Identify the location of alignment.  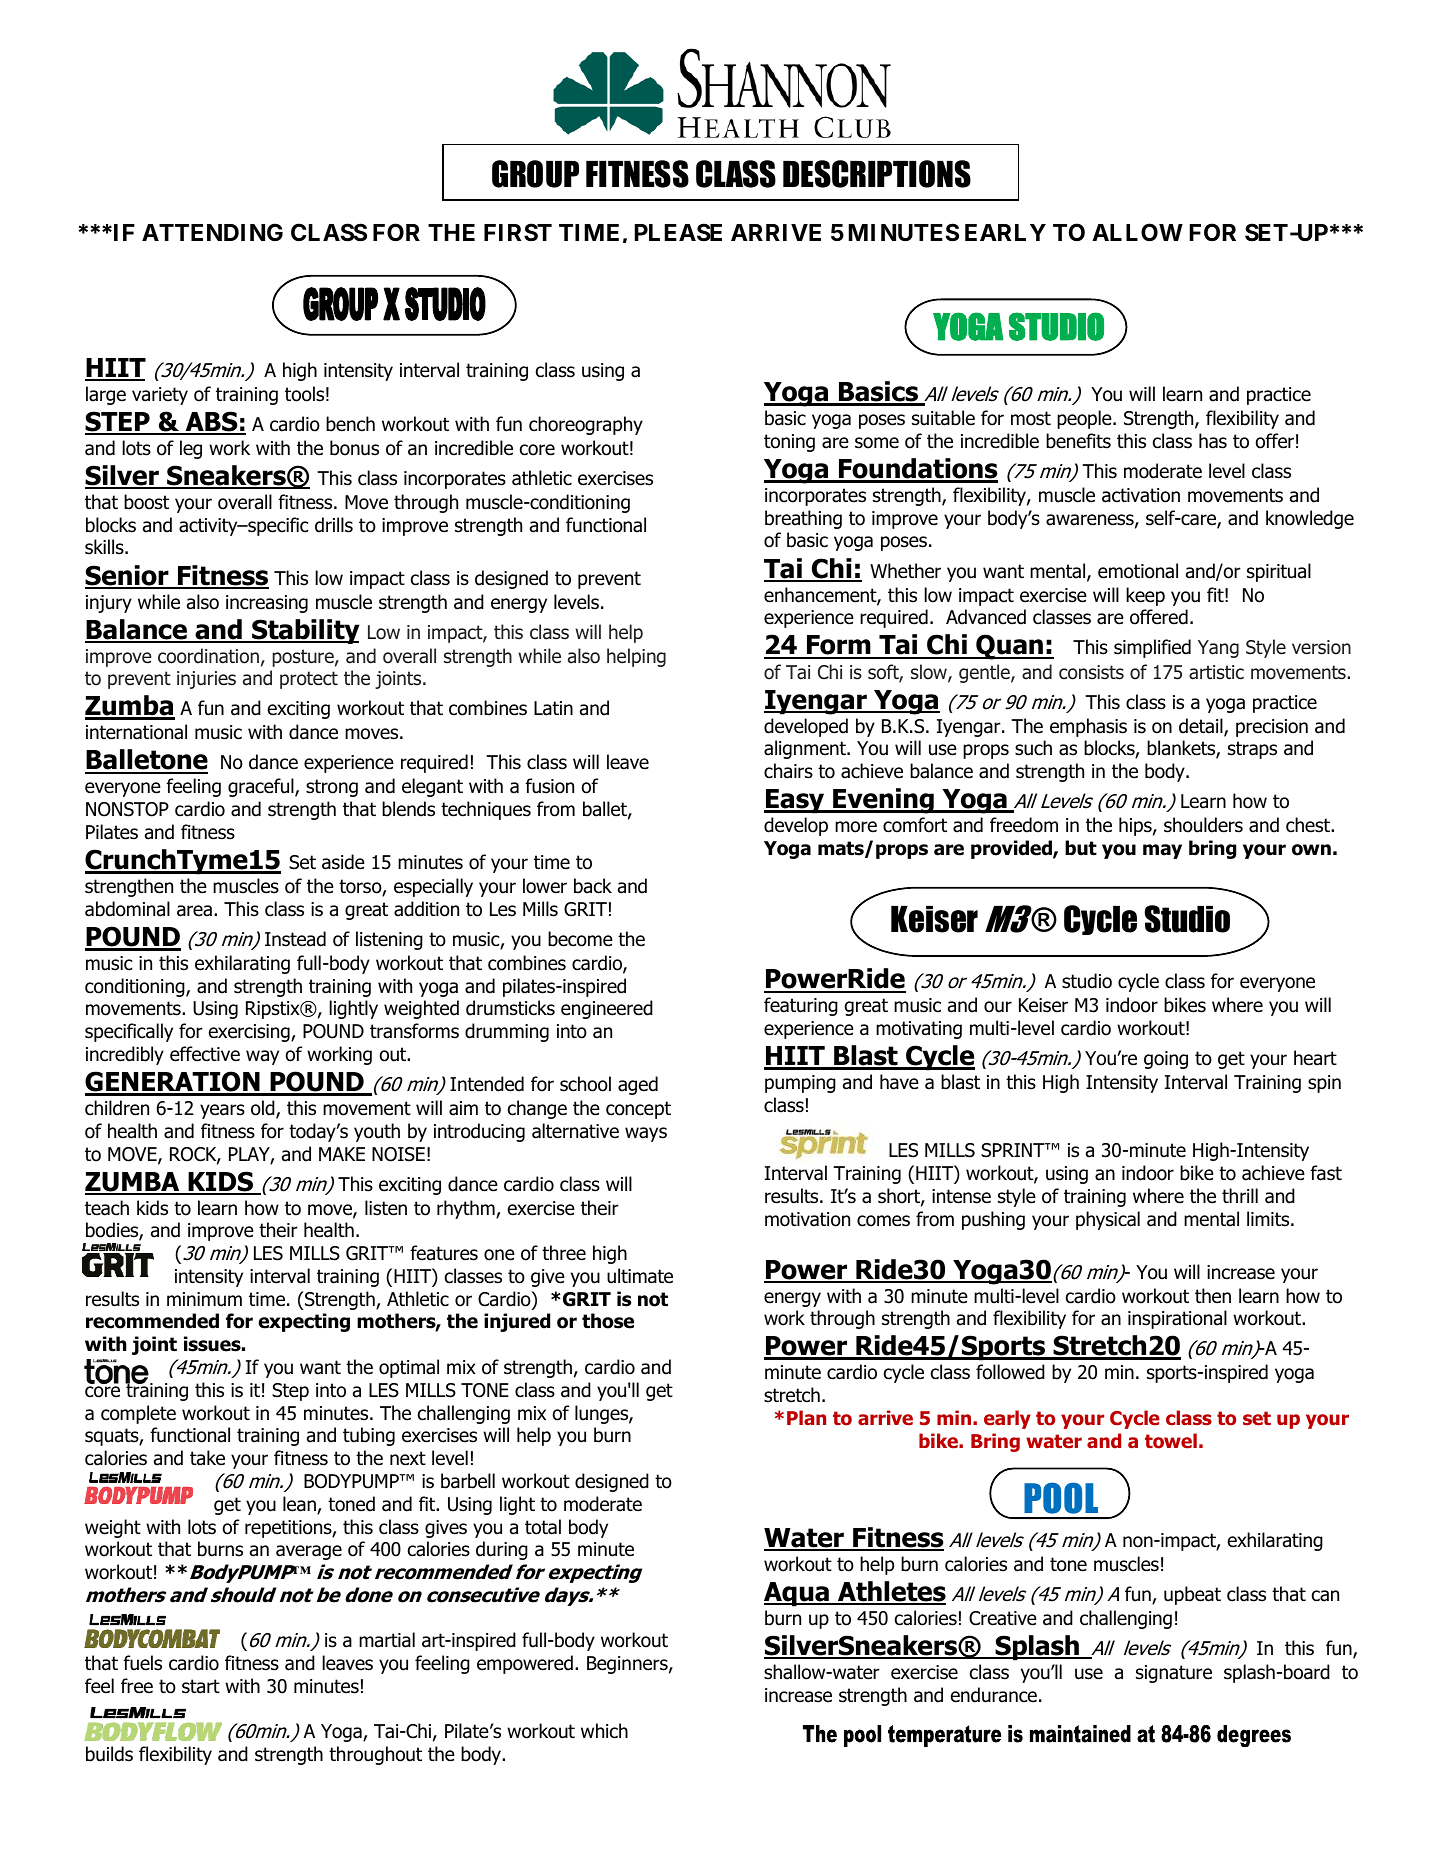
(806, 749).
